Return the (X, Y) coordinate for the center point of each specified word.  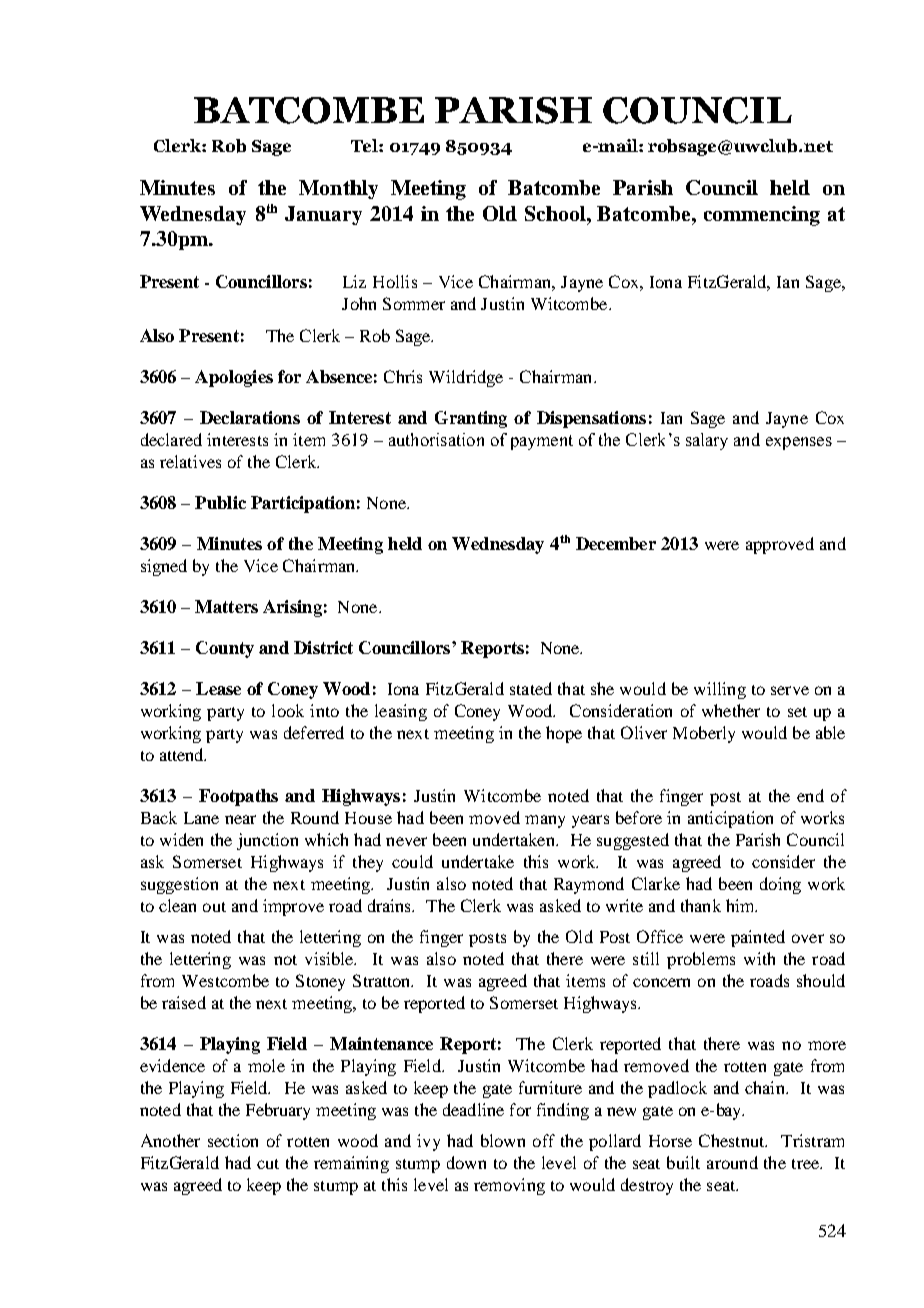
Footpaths (238, 797)
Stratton (383, 980)
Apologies (234, 378)
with (759, 958)
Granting (471, 419)
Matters (226, 606)
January (323, 215)
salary (707, 441)
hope (564, 734)
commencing (762, 216)
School (556, 213)
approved (780, 545)
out (214, 907)
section (233, 1140)
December (616, 543)
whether (731, 710)
